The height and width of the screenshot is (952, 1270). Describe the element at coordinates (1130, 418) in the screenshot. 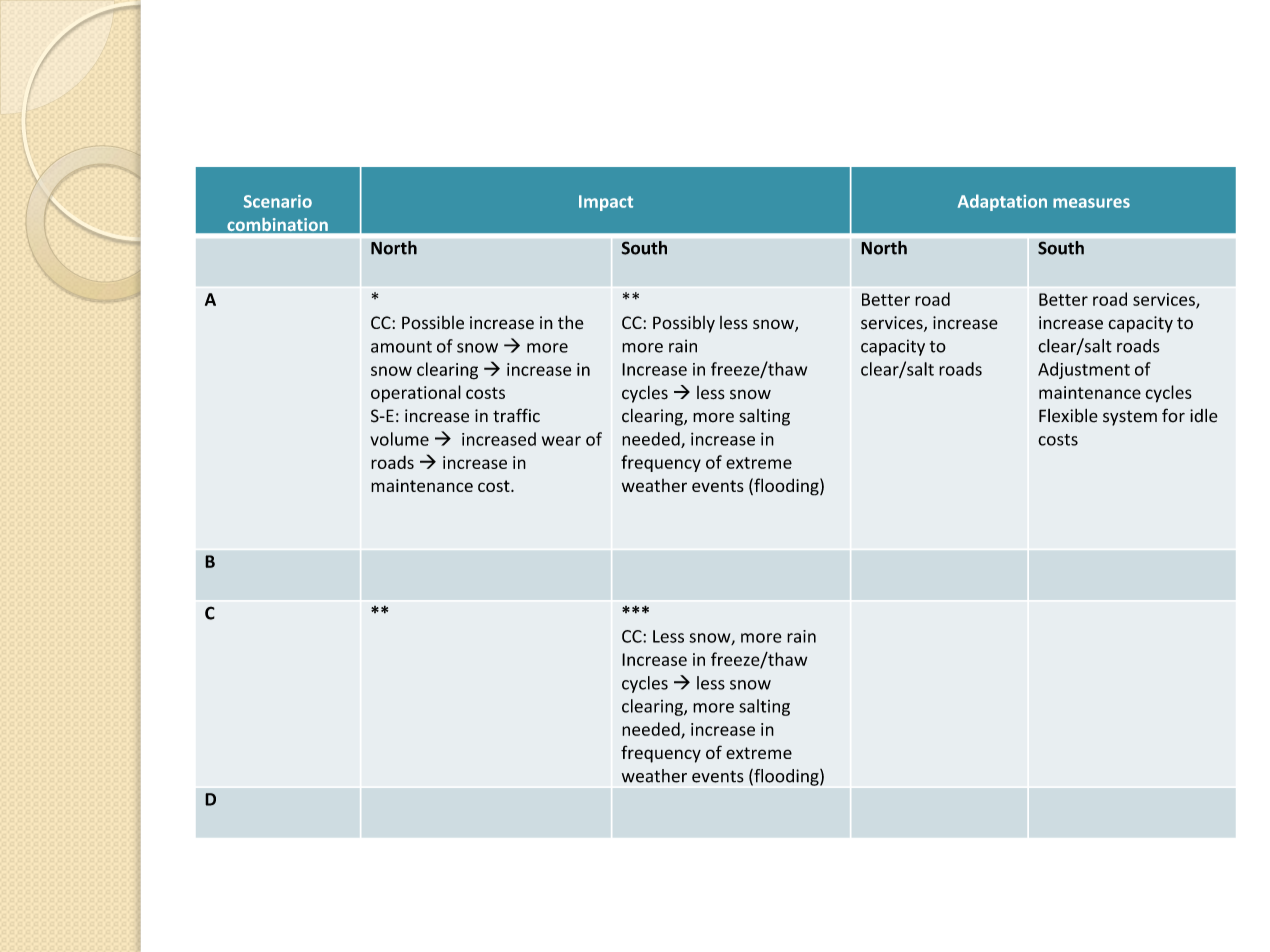

I see `system` at that location.
